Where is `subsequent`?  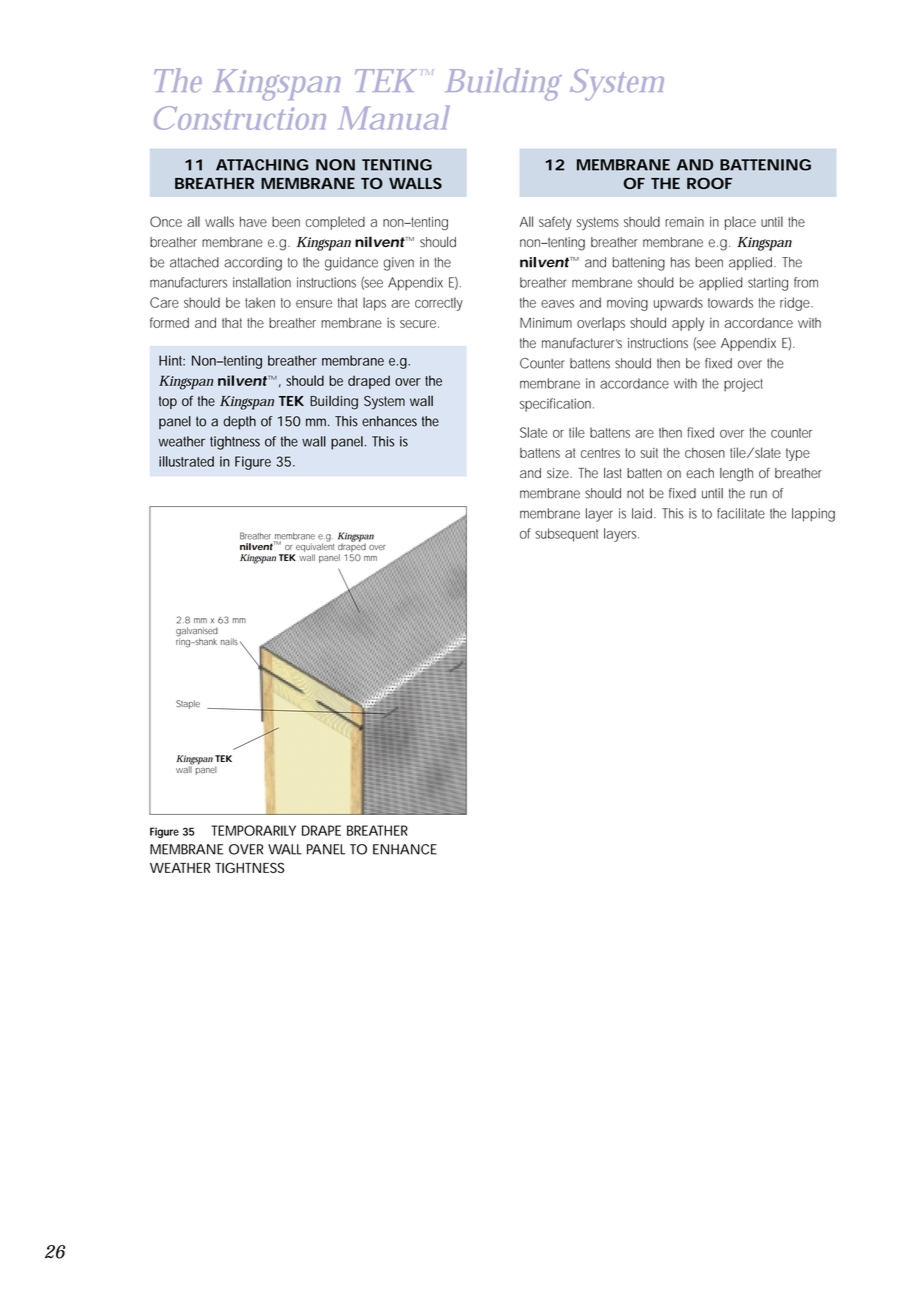
subsequent is located at coordinates (566, 535).
